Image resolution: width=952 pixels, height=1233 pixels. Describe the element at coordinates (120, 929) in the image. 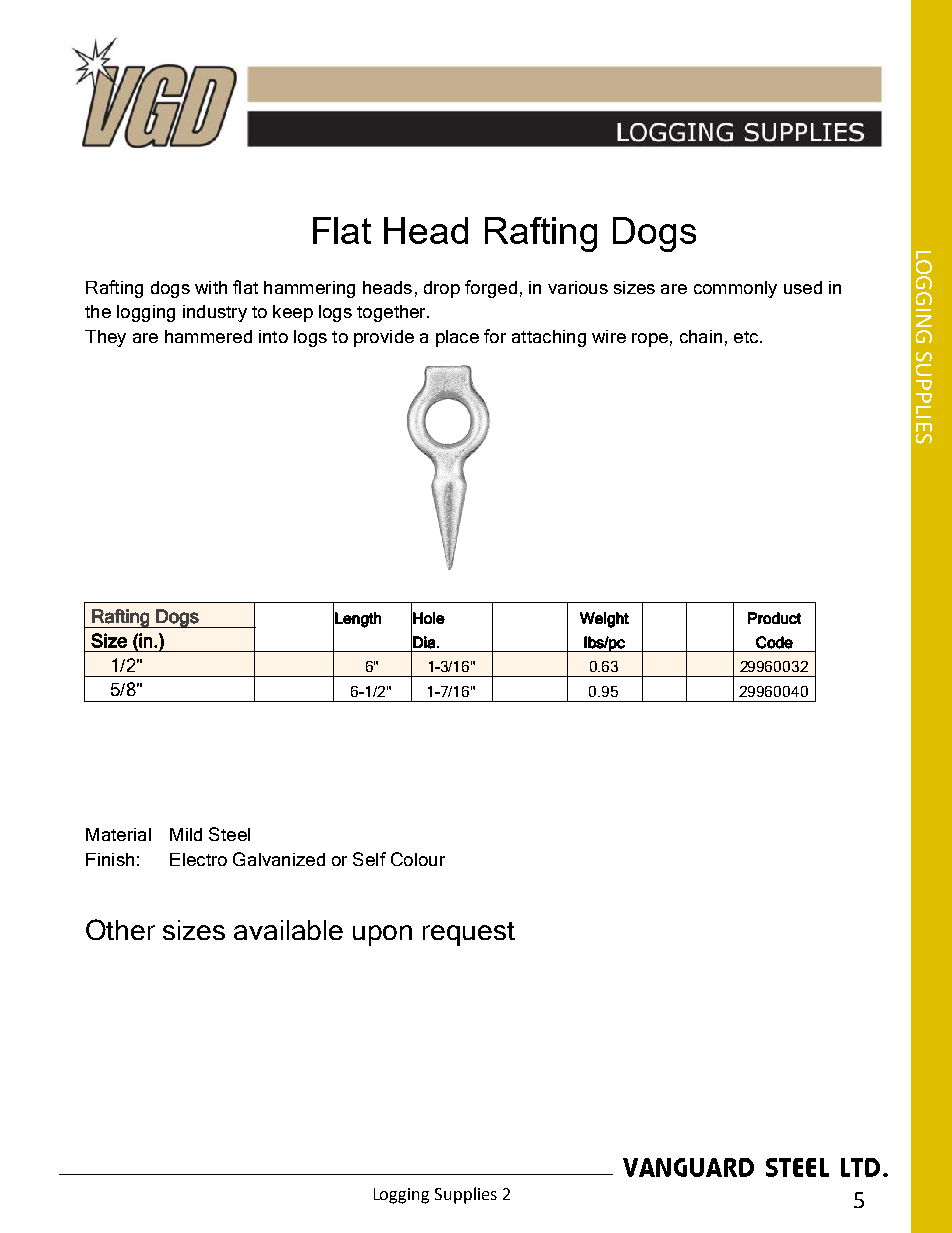

I see `Other` at that location.
